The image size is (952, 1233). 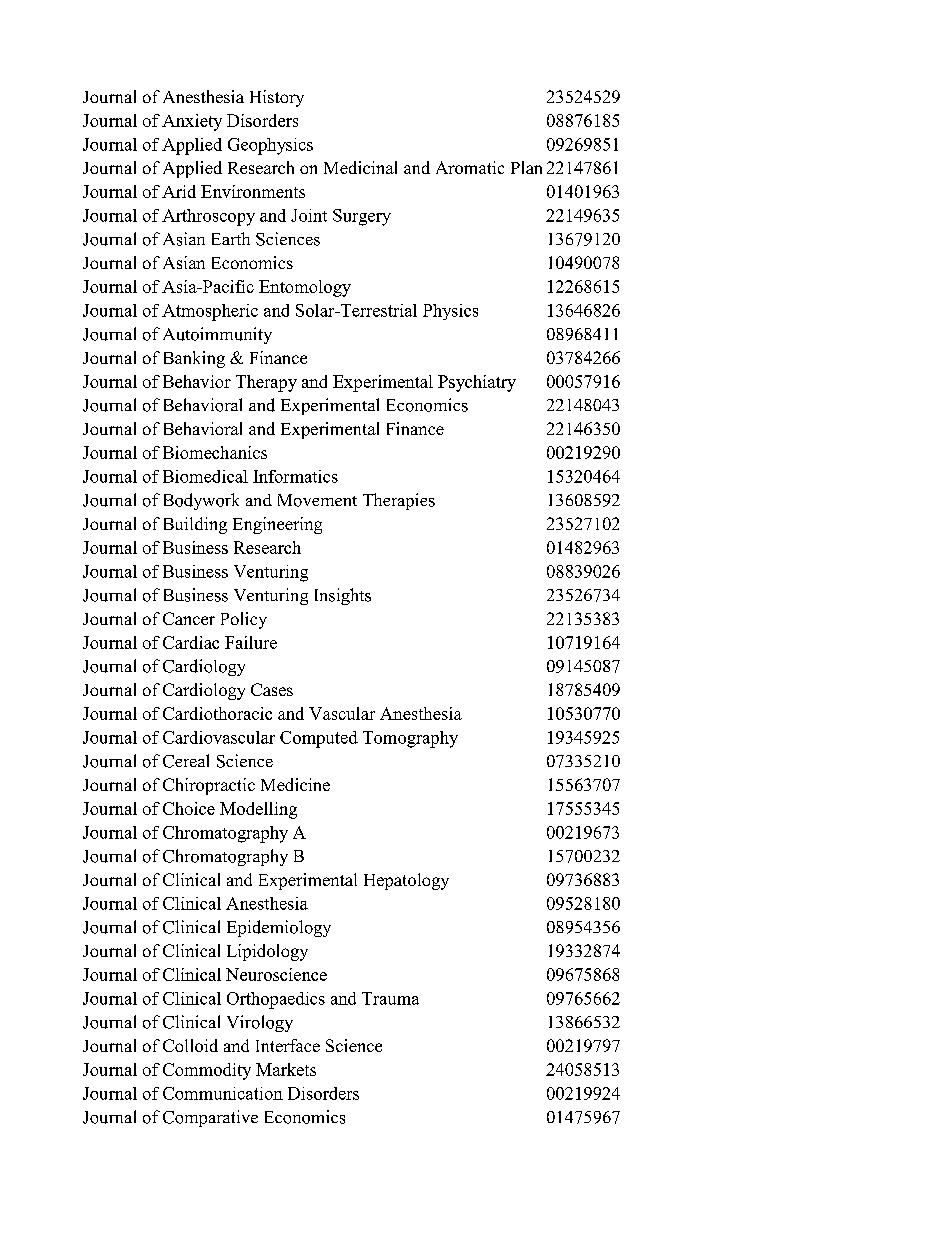 What do you see at coordinates (399, 501) in the screenshot?
I see `Therapies` at bounding box center [399, 501].
